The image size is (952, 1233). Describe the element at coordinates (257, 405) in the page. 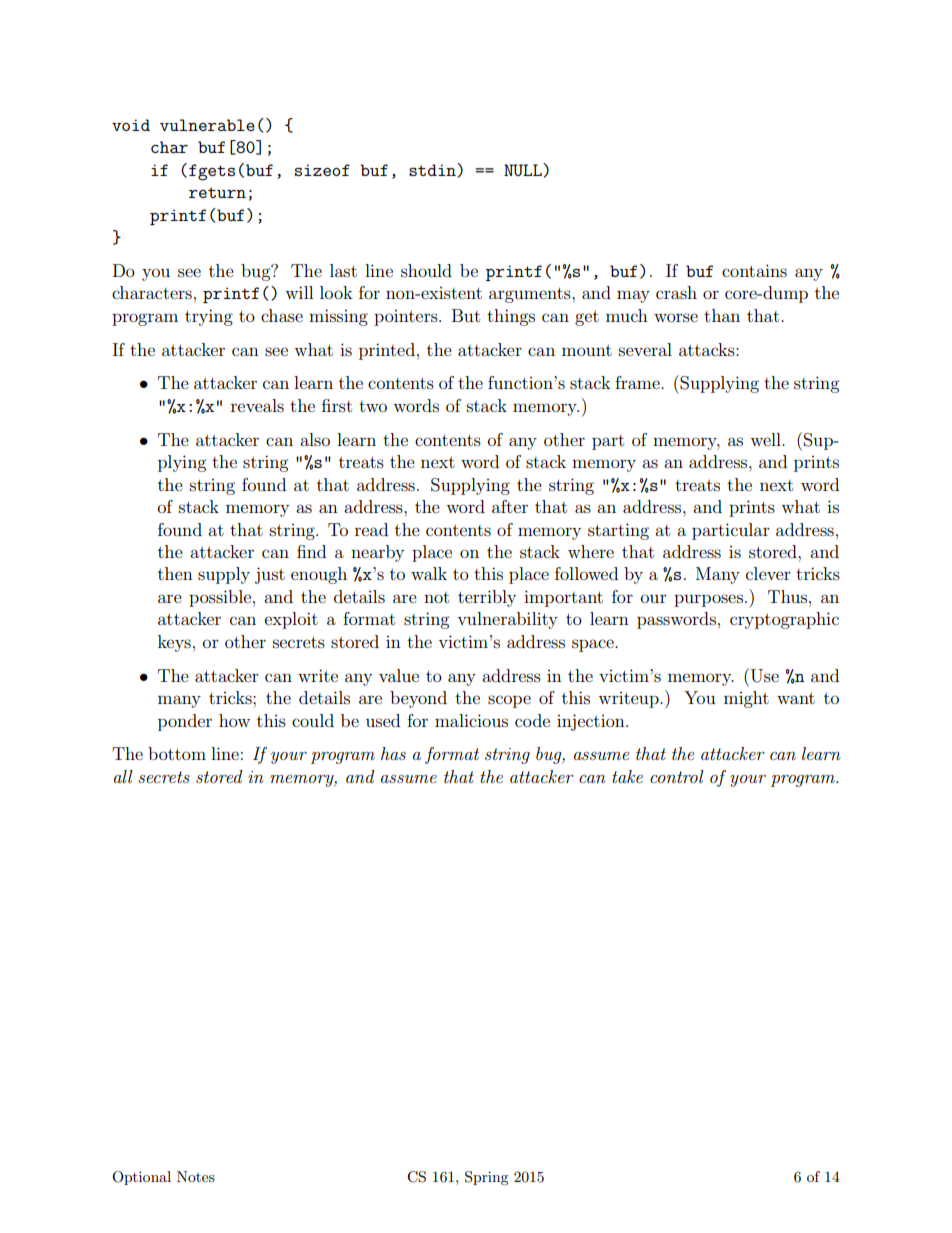

I see `reveals` at that location.
